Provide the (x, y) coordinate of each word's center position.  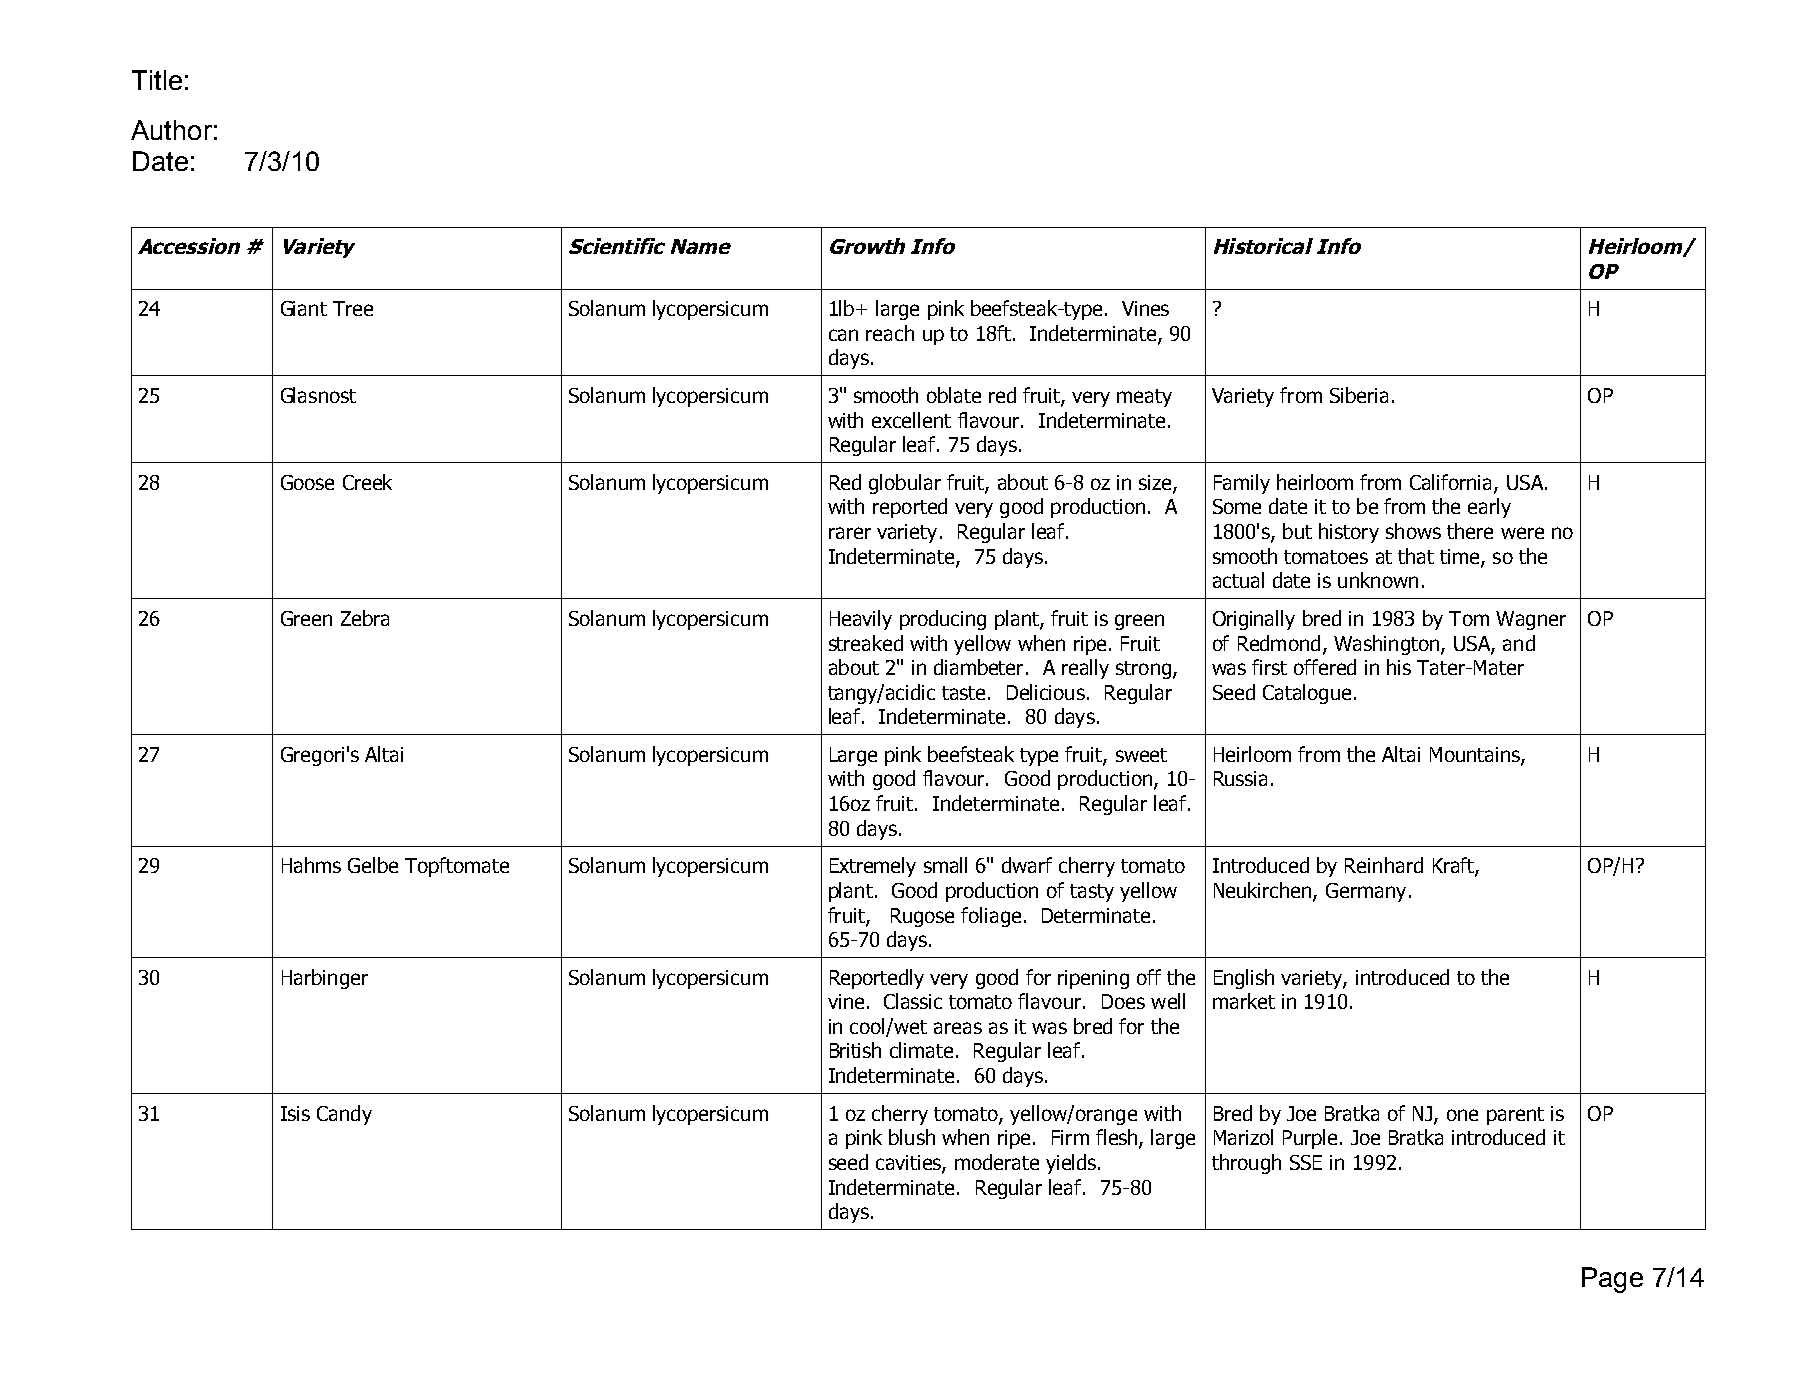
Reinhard (1384, 865)
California (1450, 482)
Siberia (1359, 395)
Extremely (873, 867)
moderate (997, 1162)
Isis (295, 1113)
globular (905, 484)
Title (157, 80)
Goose (307, 482)
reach (890, 333)
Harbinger (325, 979)
